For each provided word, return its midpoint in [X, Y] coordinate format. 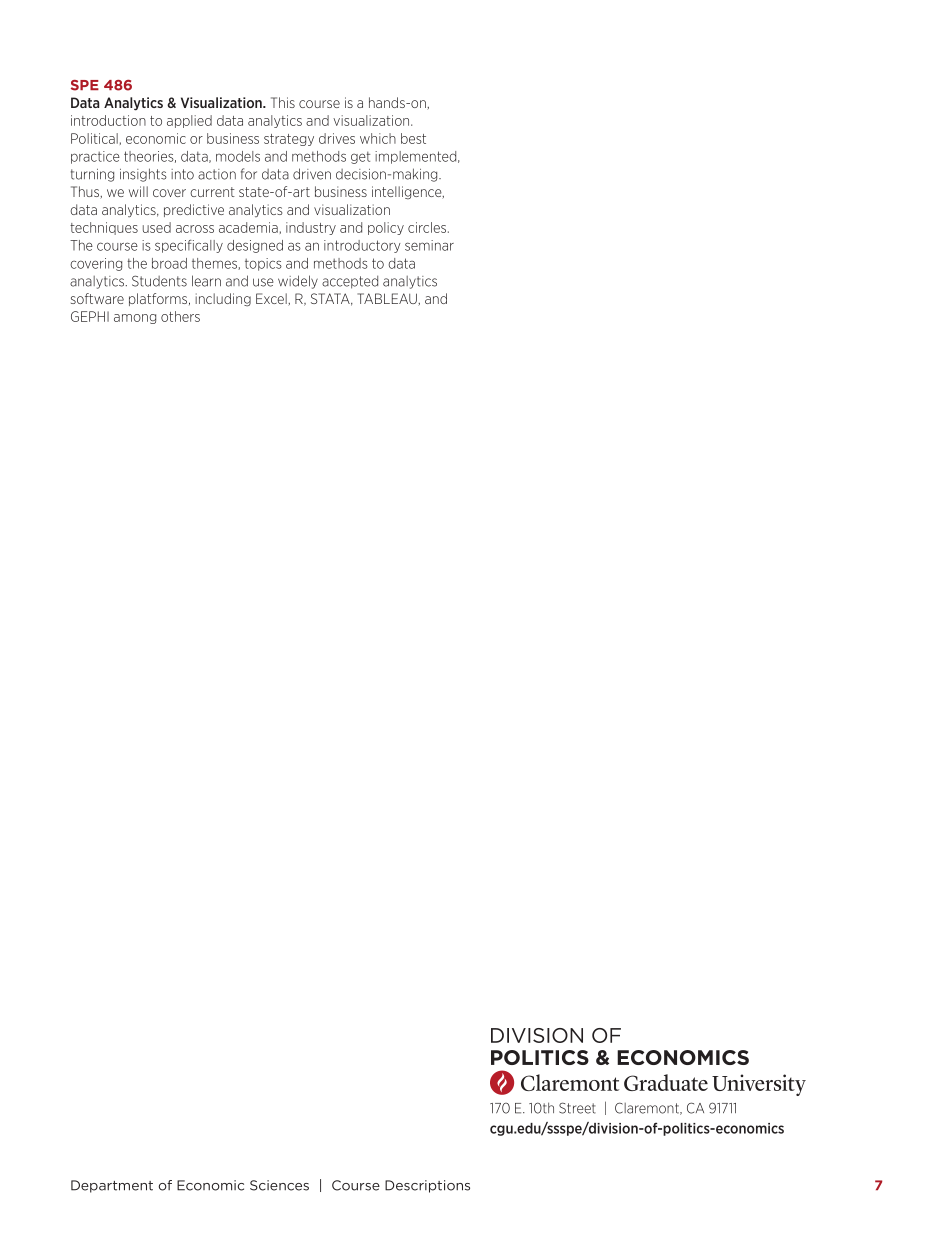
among [135, 319]
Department [112, 1186]
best [413, 138]
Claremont [648, 1108]
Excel [272, 299]
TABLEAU [388, 299]
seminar [429, 245]
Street [577, 1108]
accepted [350, 282]
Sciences [279, 1185]
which [378, 138]
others [180, 316]
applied [189, 121]
